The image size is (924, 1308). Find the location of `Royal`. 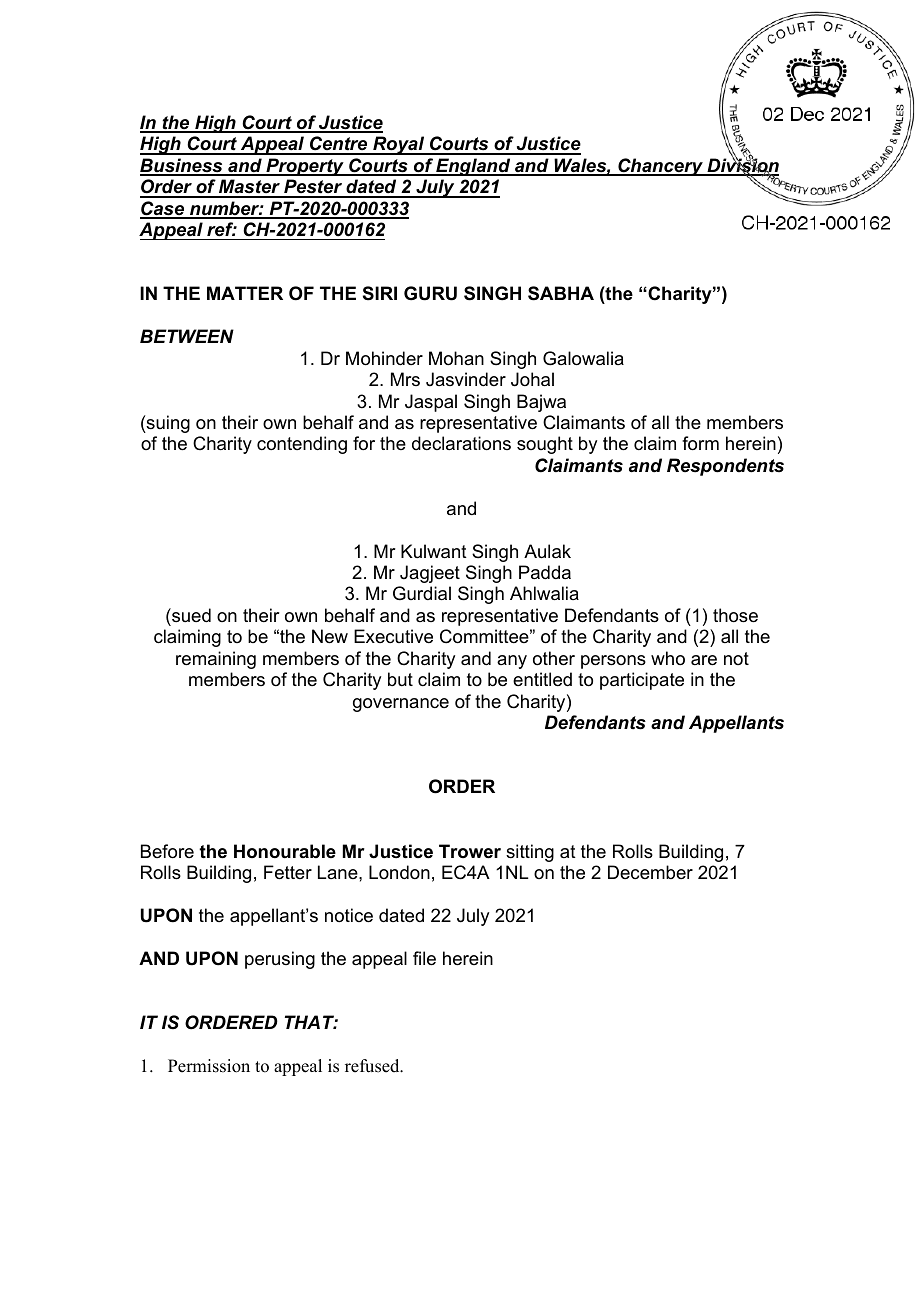

Royal is located at coordinates (399, 145).
